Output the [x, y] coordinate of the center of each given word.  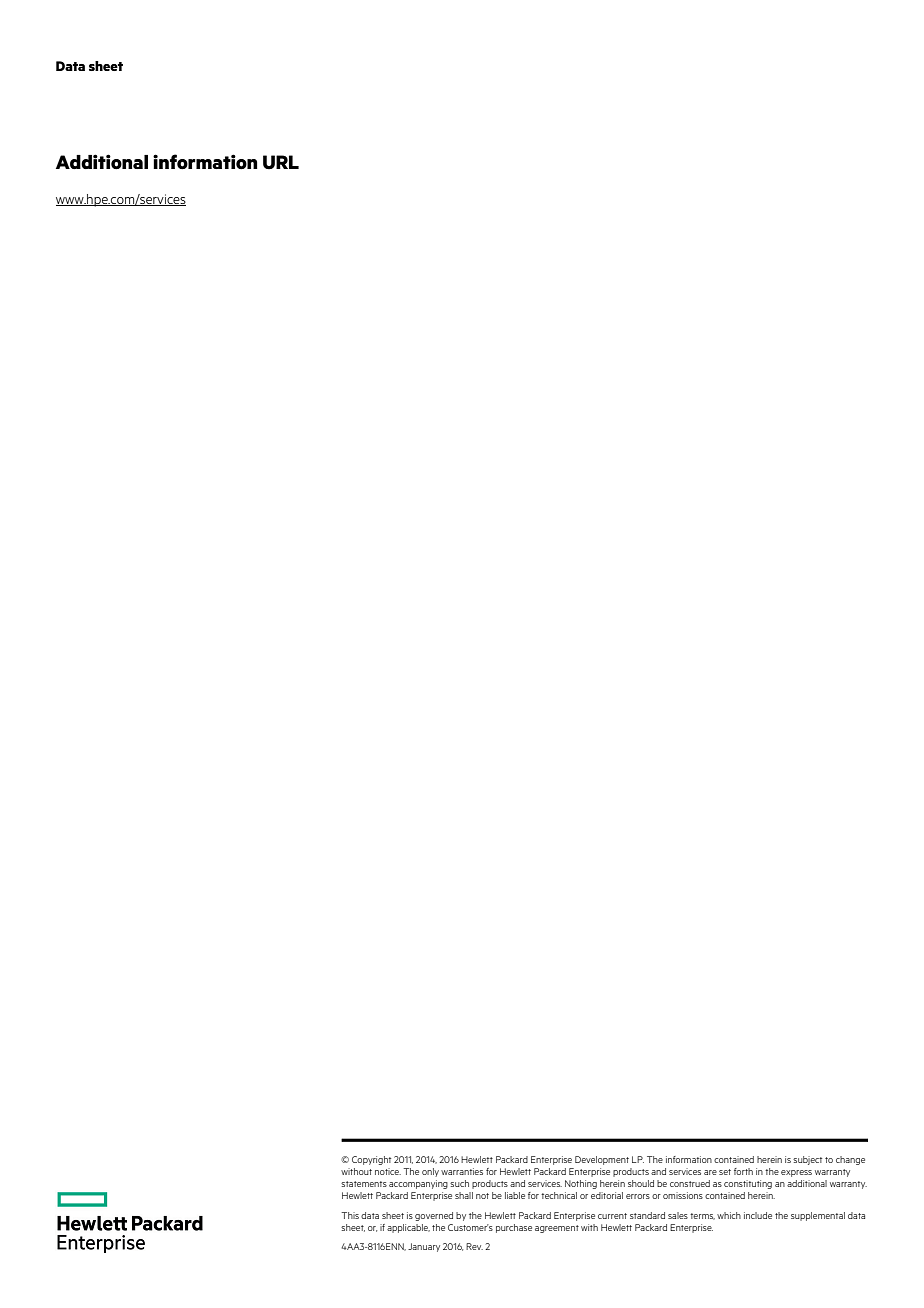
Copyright [371, 1160]
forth [743, 1171]
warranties [462, 1171]
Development [602, 1160]
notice [388, 1171]
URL [281, 162]
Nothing [581, 1184]
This [350, 1215]
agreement [557, 1229]
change [850, 1160]
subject [807, 1160]
